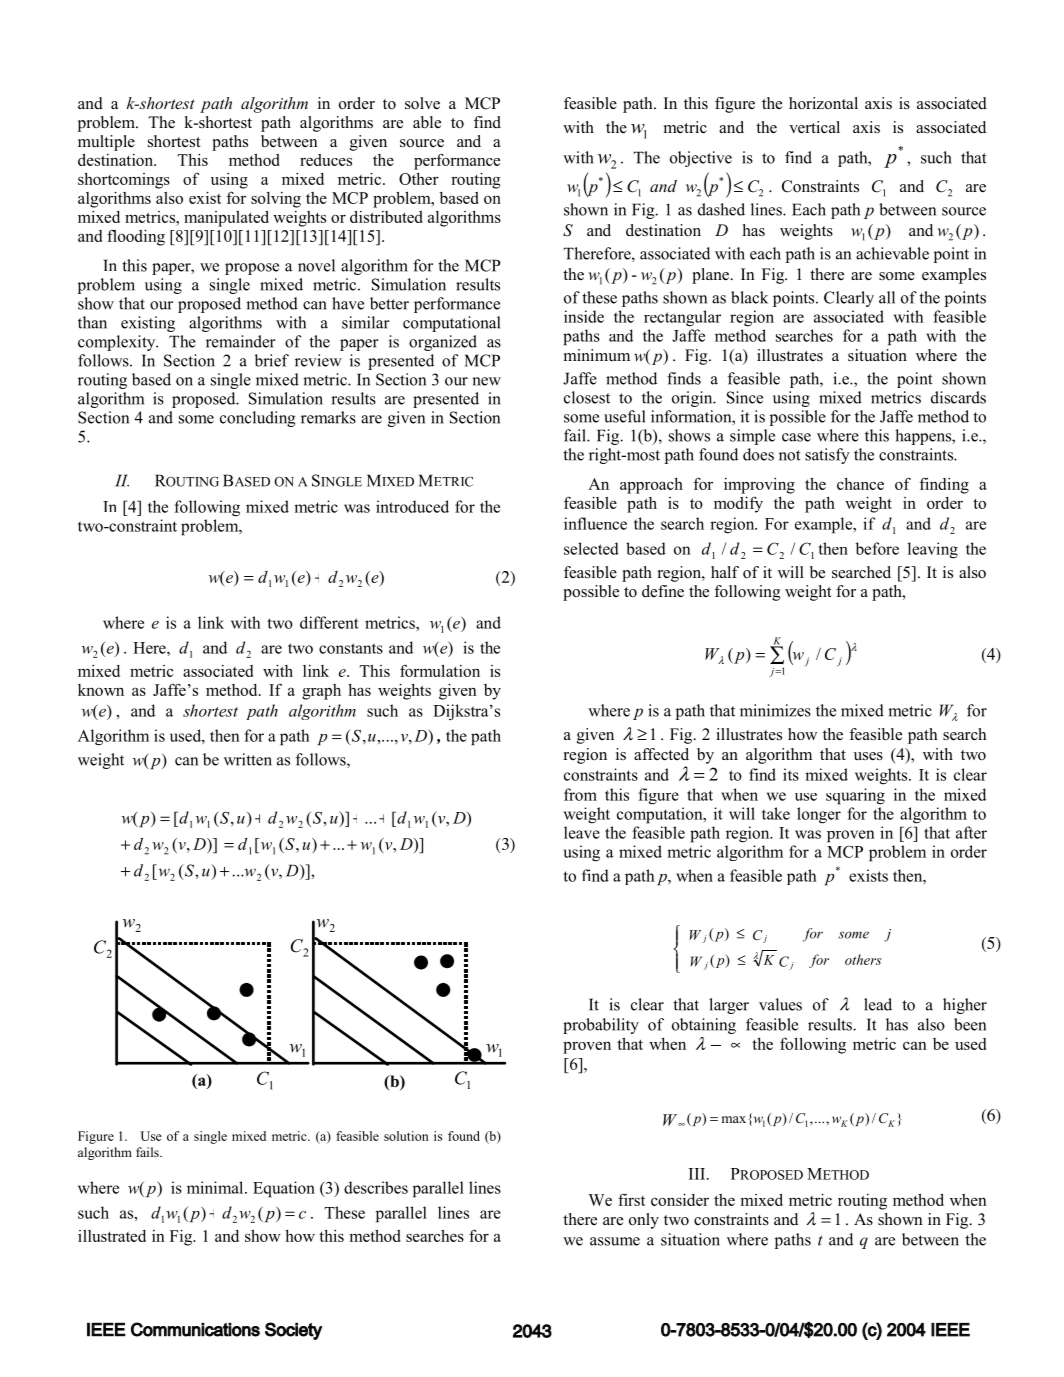  Describe the element at coordinates (248, 759) in the page. I see `written` at that location.
